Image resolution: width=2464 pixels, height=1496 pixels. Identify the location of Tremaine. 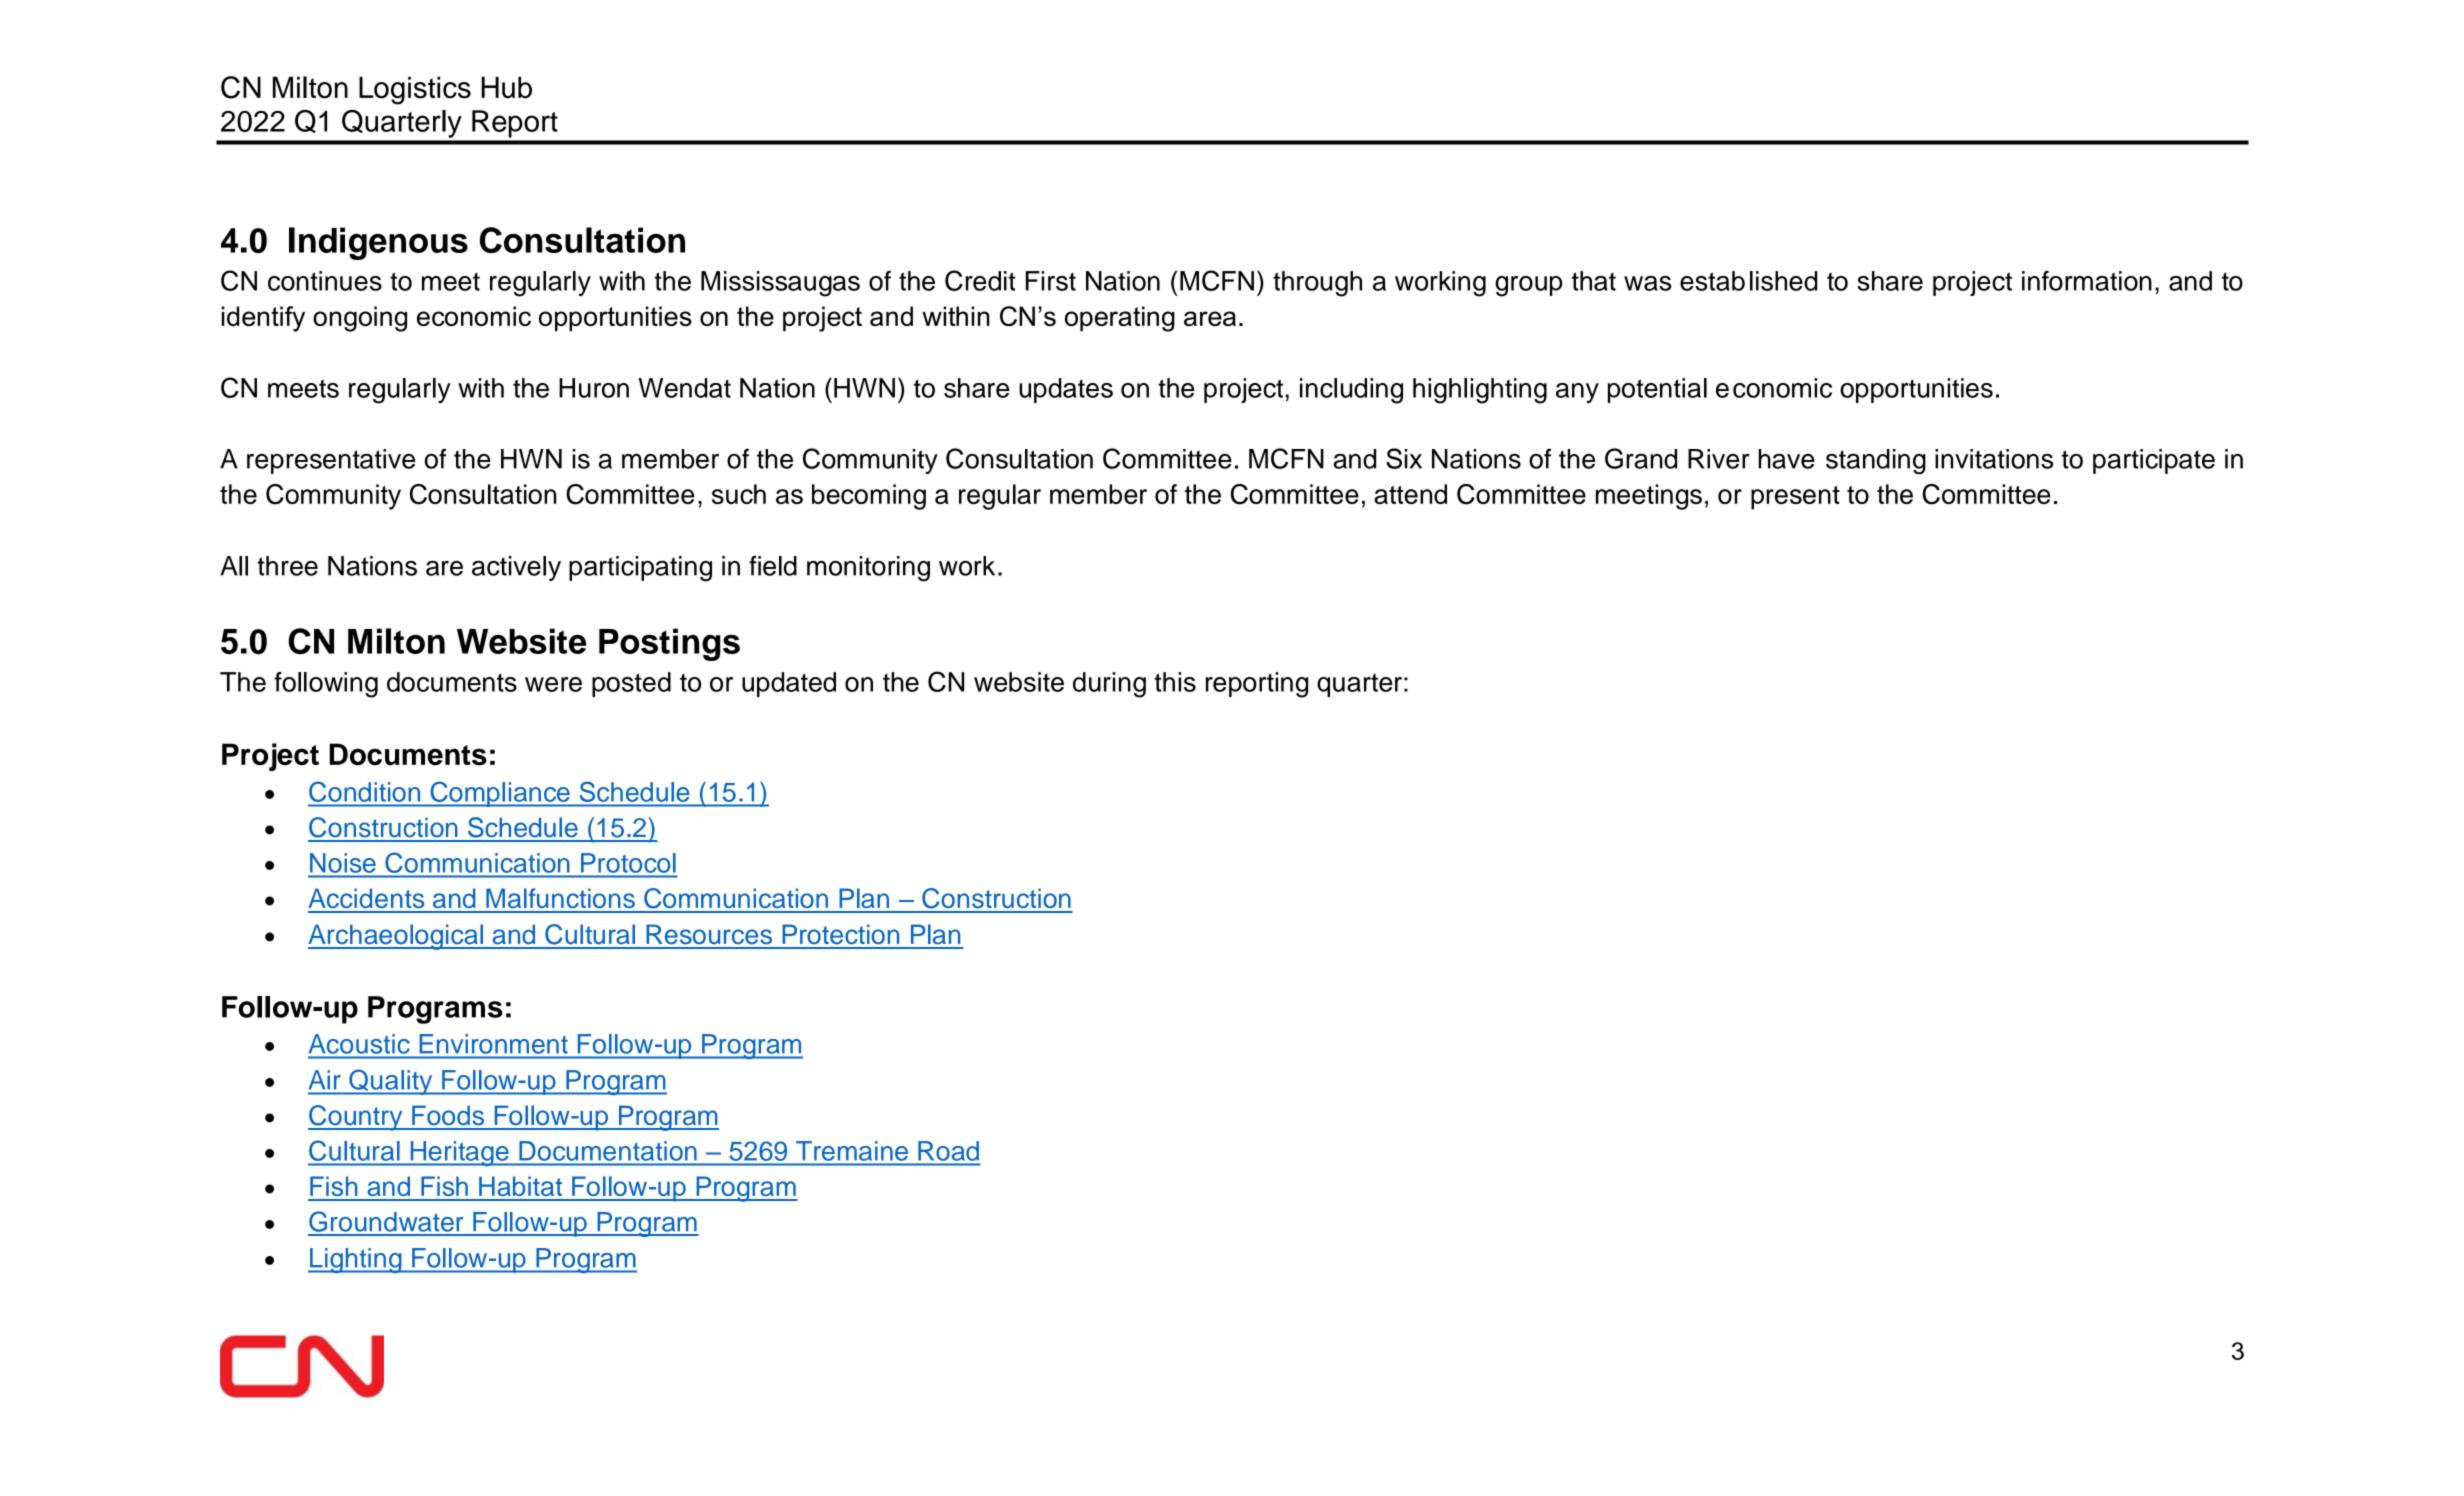
(852, 1151).
